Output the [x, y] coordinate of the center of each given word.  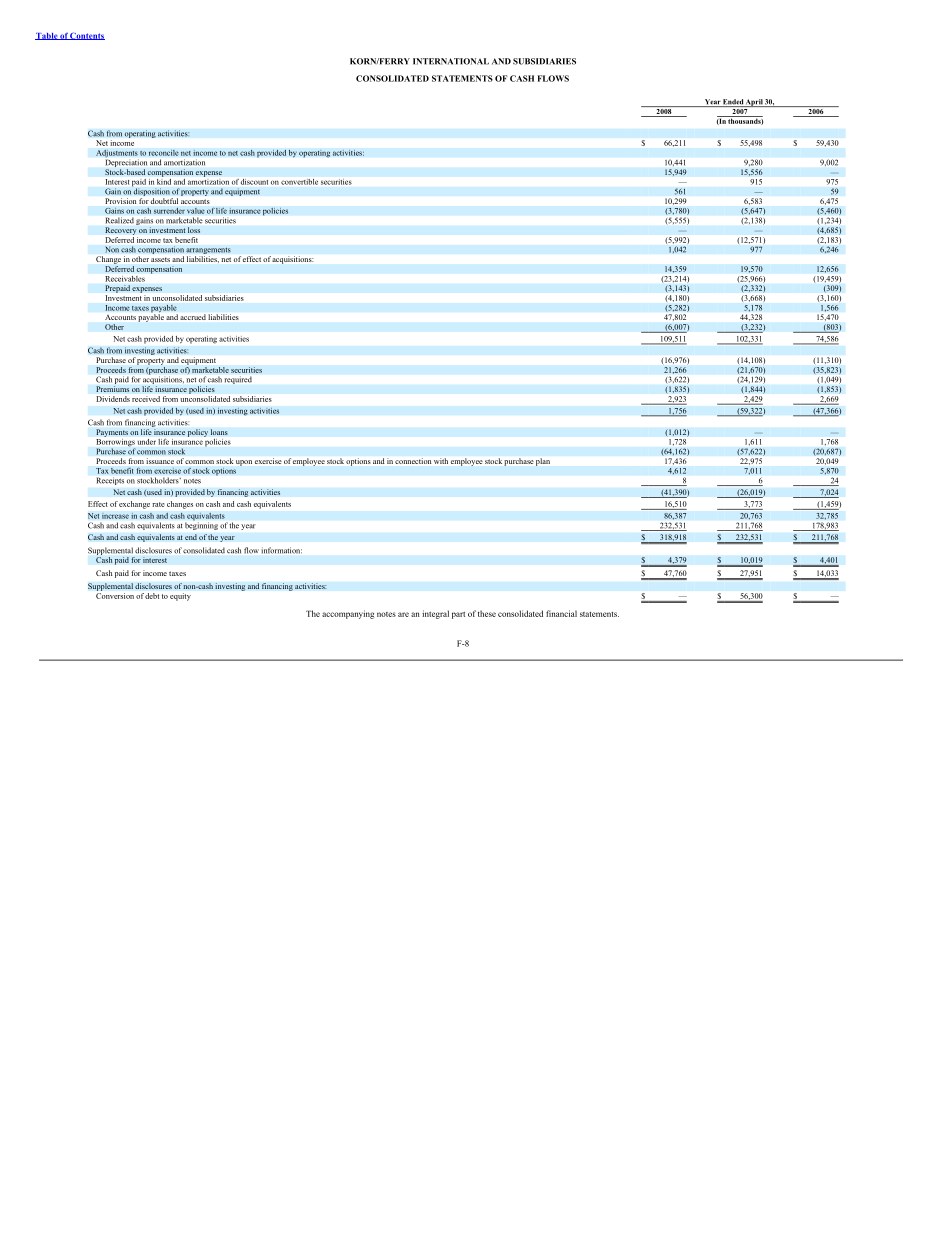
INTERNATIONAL [451, 61]
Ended [733, 103]
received [146, 399]
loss [194, 230]
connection [413, 461]
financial [561, 613]
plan [543, 462]
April [754, 103]
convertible [299, 182]
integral [435, 614]
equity [180, 597]
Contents [87, 36]
